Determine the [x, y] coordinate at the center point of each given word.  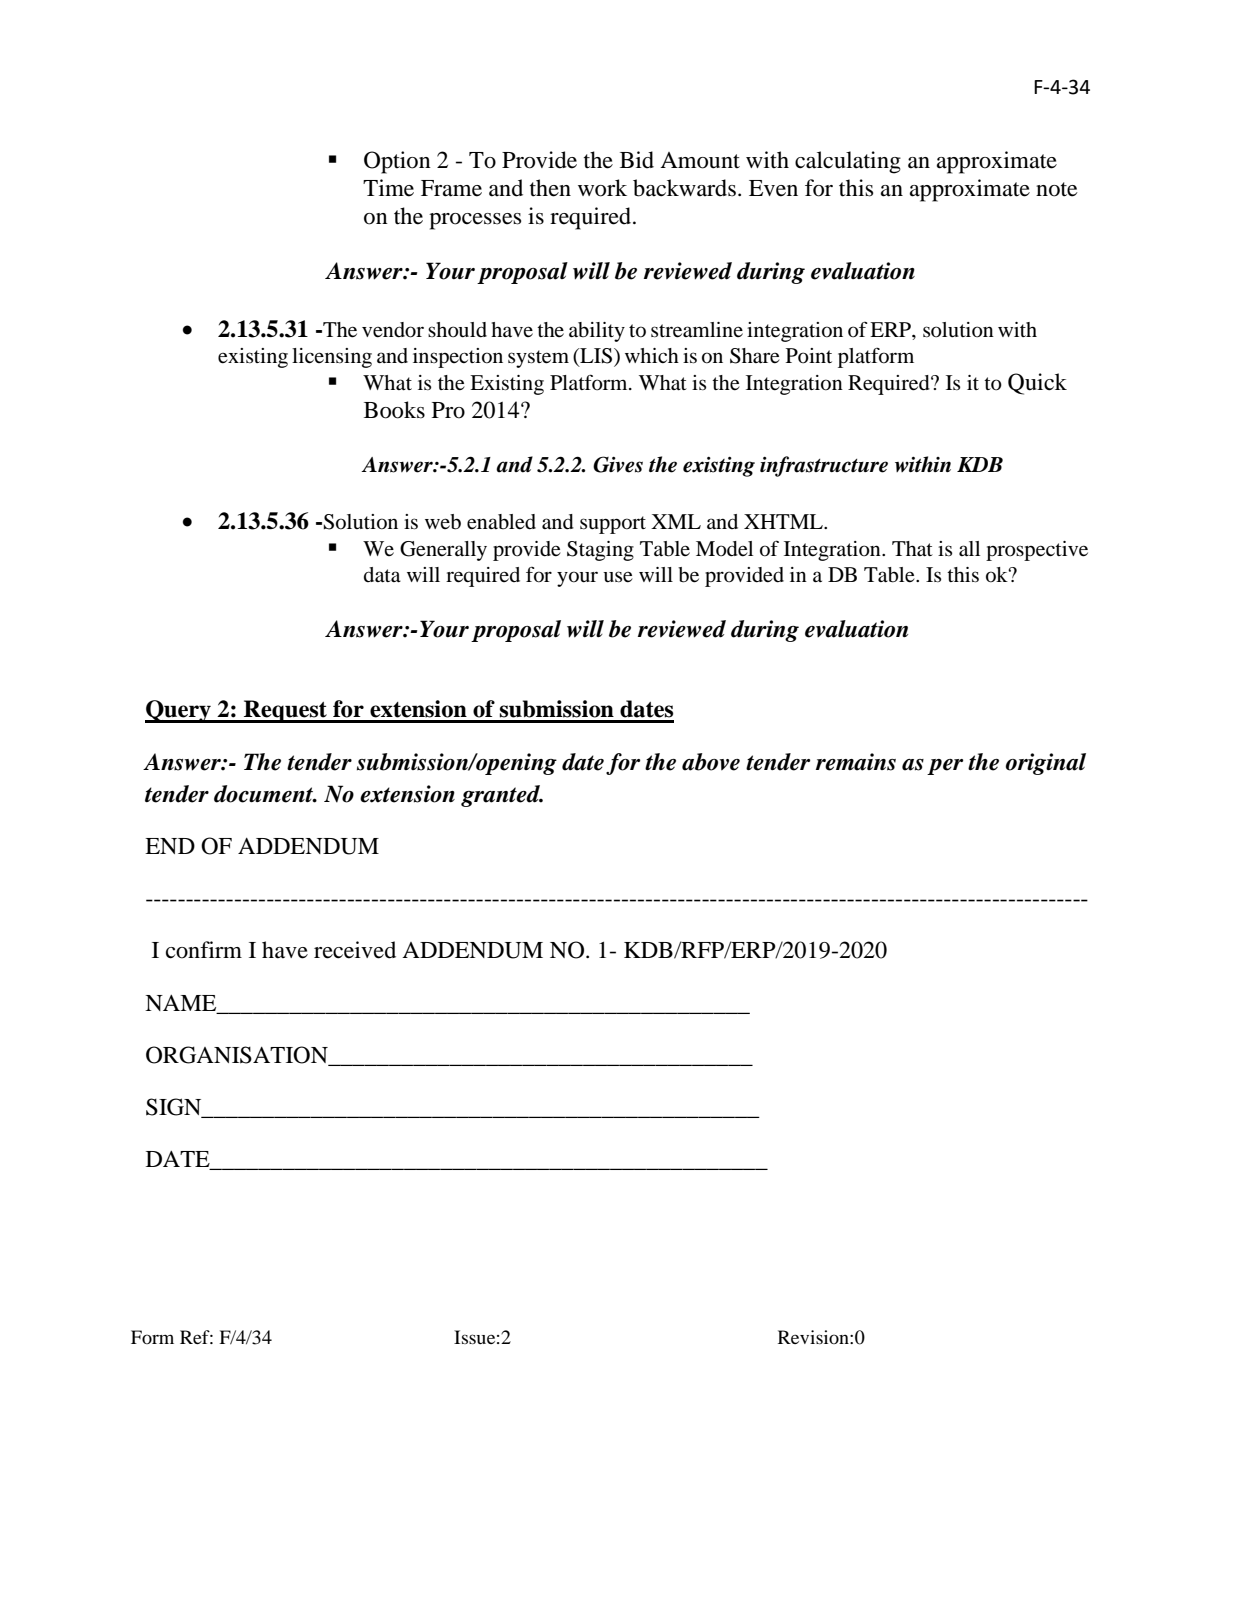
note [1057, 189]
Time [388, 188]
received [355, 950]
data [382, 575]
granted [501, 796]
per [945, 767]
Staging [600, 551]
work [602, 188]
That [912, 549]
